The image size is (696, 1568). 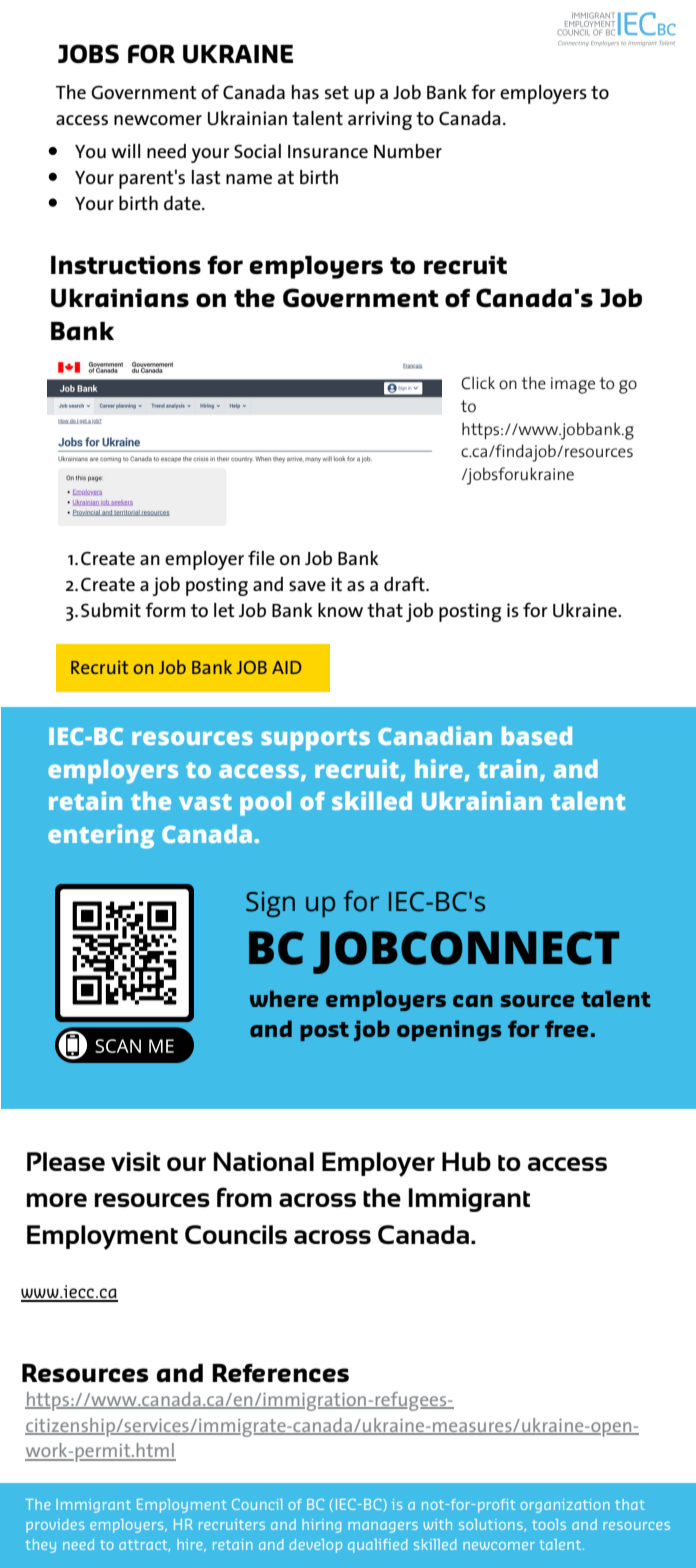 What do you see at coordinates (307, 586) in the screenshot?
I see `save` at bounding box center [307, 586].
